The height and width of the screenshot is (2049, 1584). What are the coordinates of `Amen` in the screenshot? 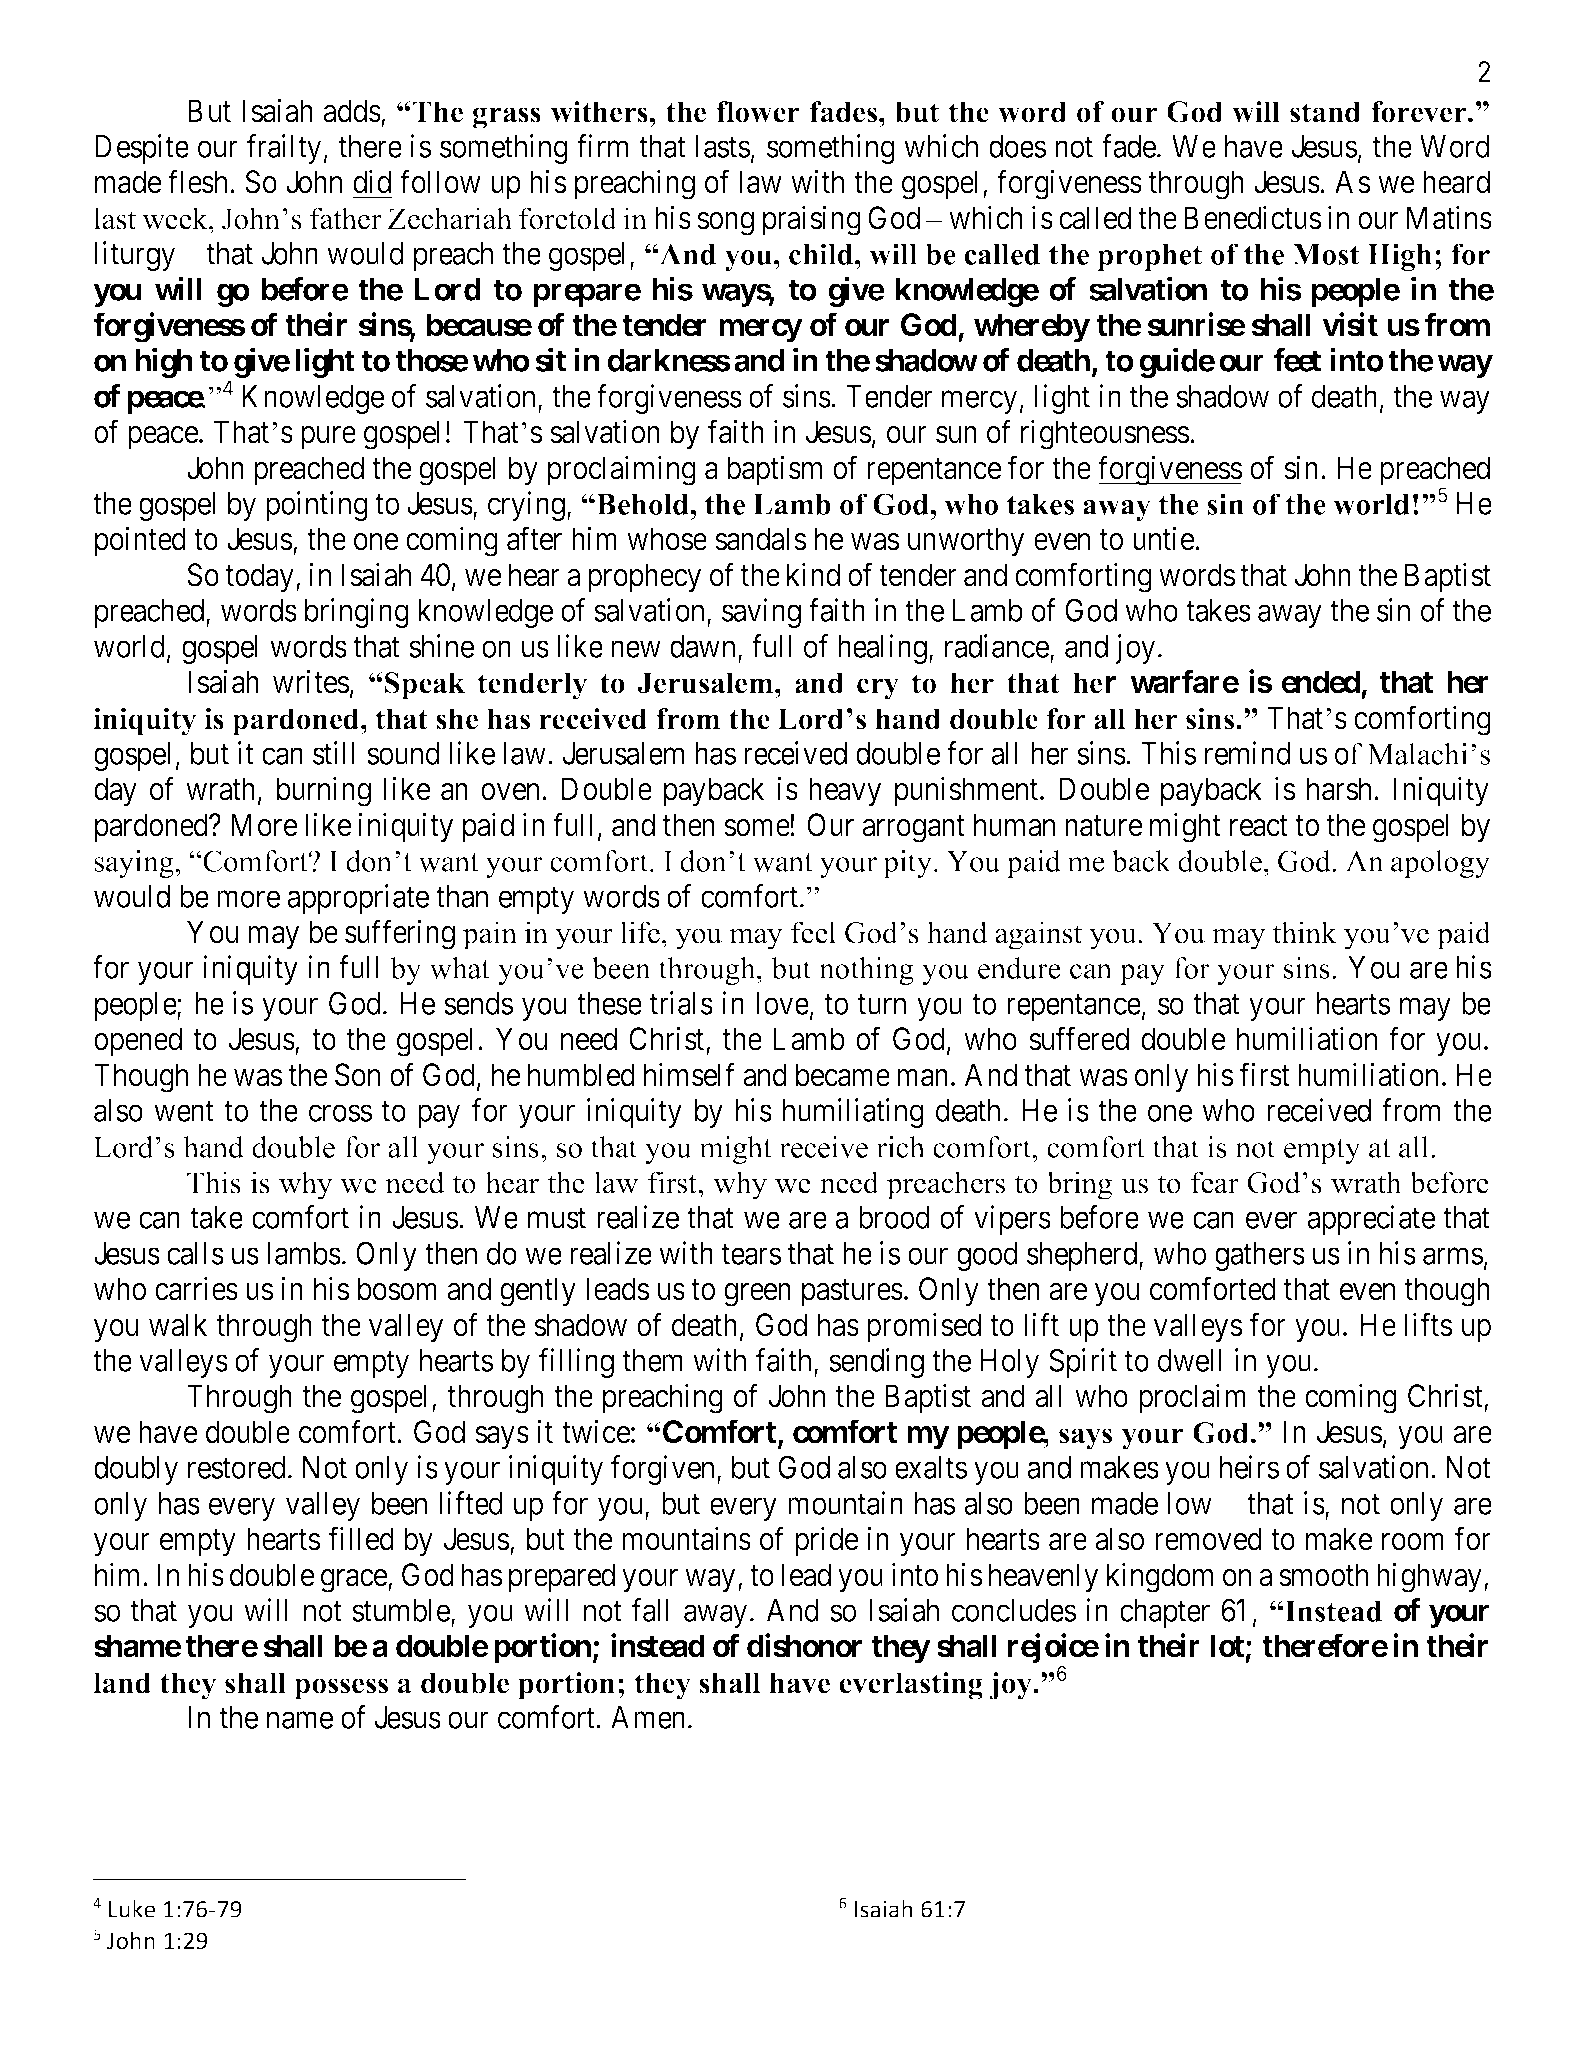 It's located at (648, 1717).
